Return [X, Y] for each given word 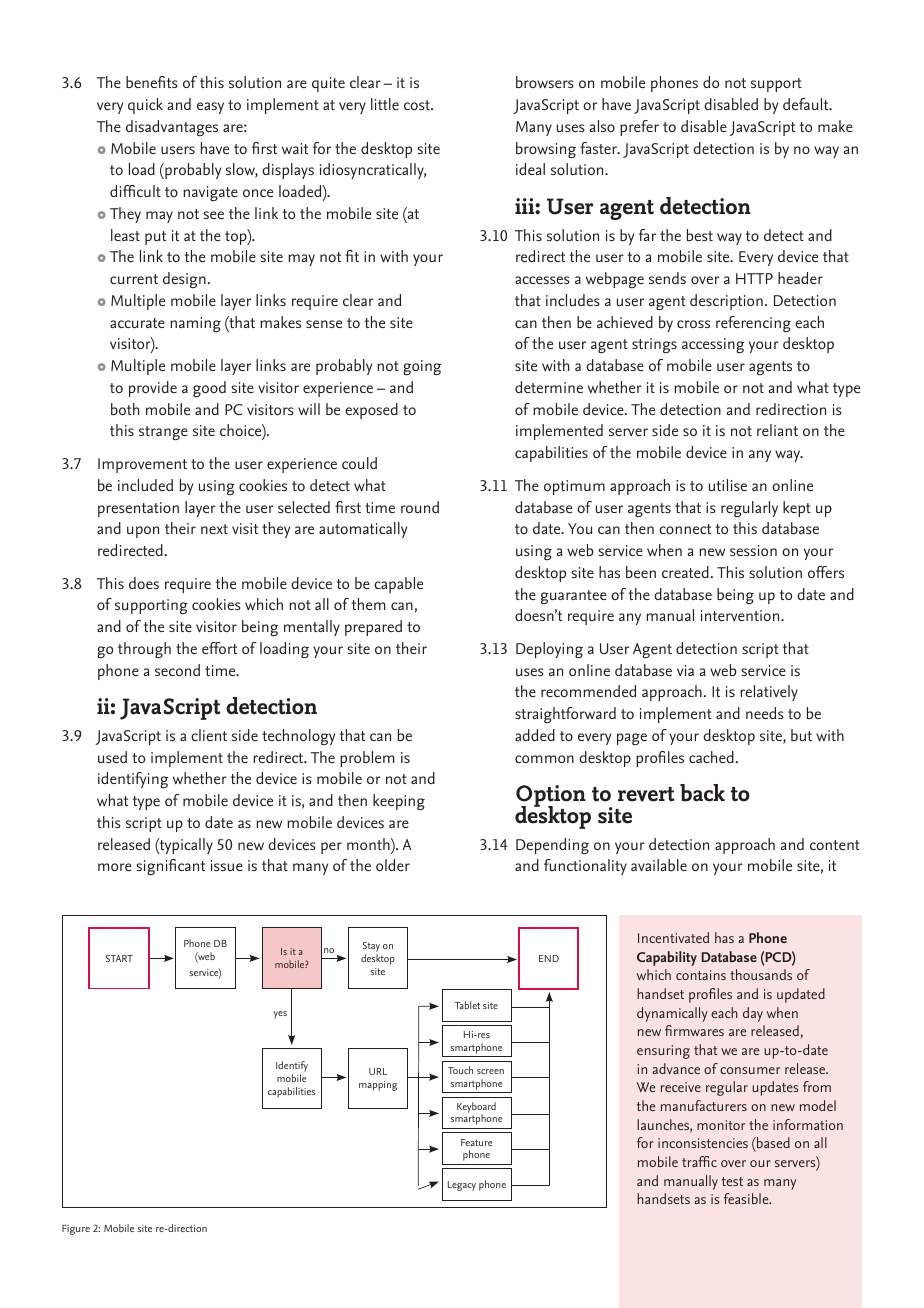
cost [418, 105]
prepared [373, 628]
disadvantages [172, 128]
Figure [76, 1230]
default [807, 104]
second [177, 670]
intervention [741, 615]
